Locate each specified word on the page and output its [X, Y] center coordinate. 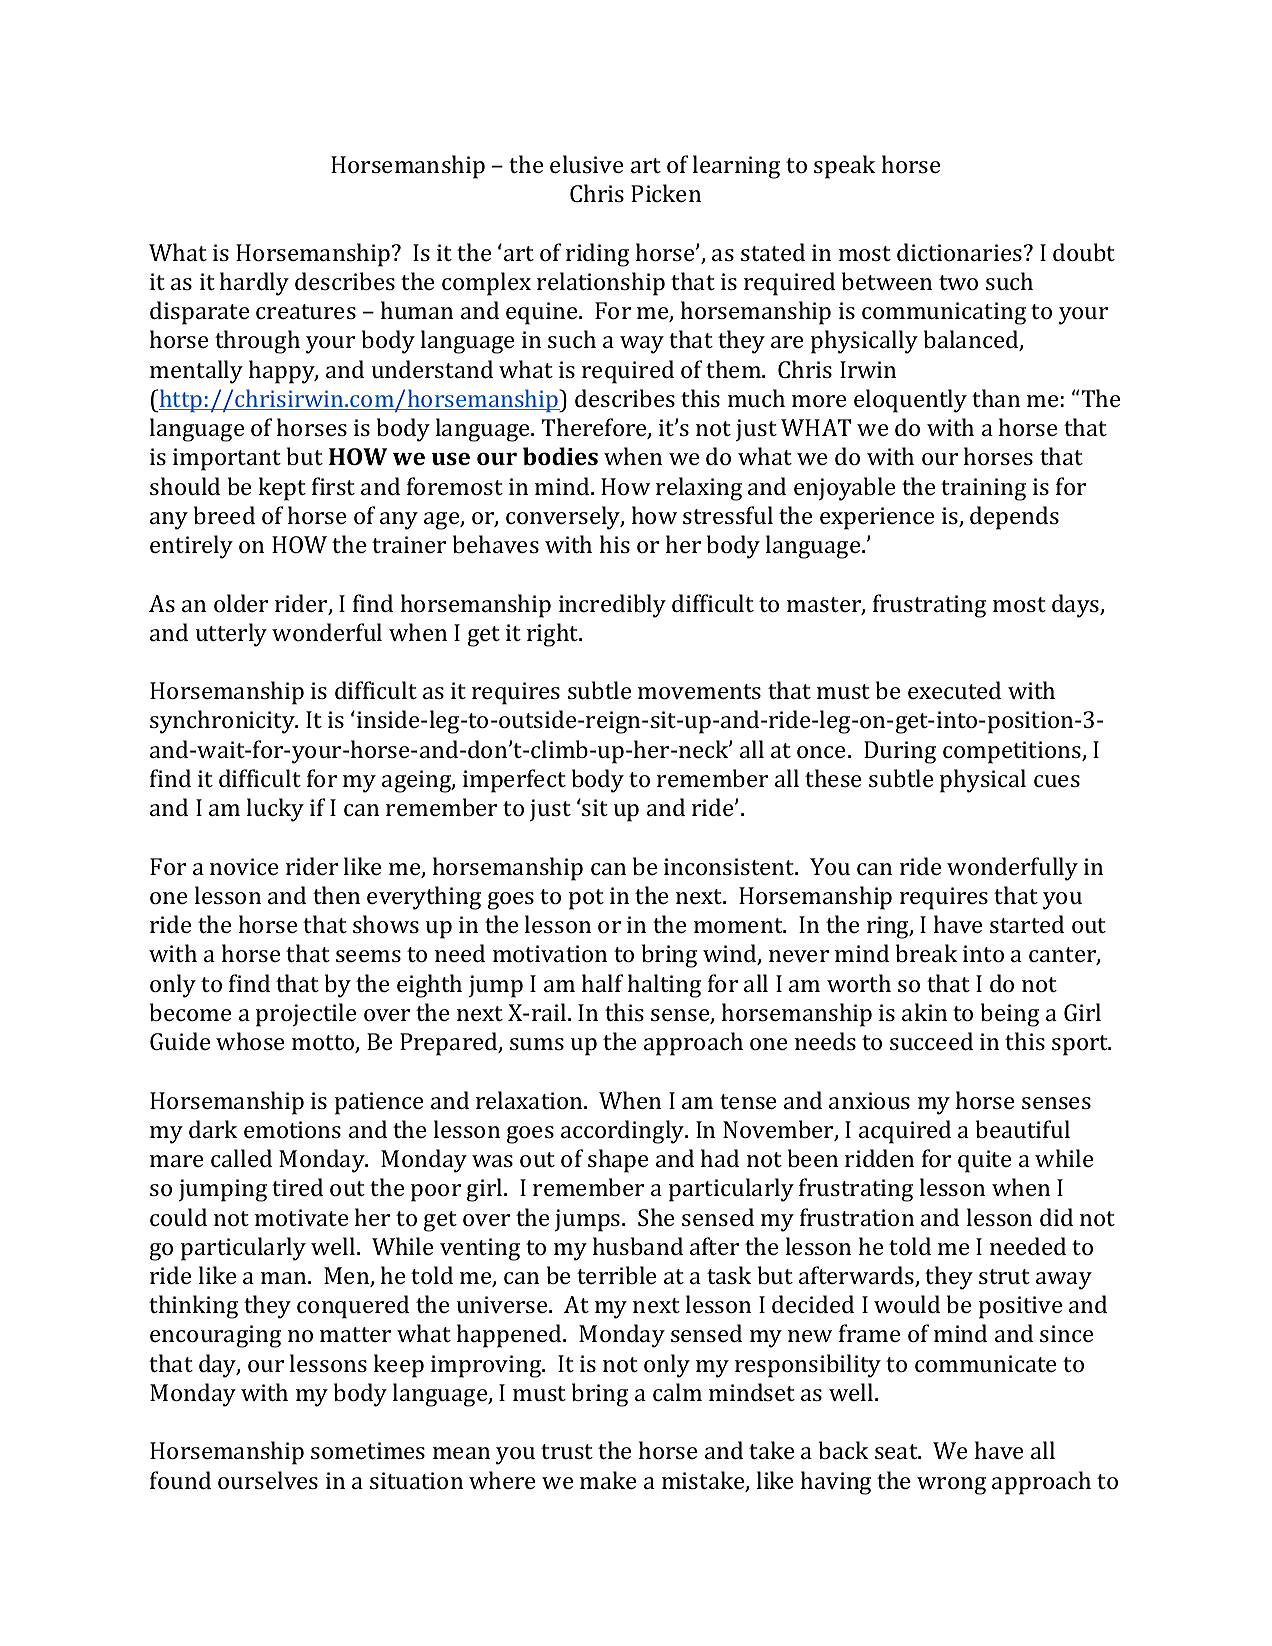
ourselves [268, 1480]
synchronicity [223, 722]
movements [699, 691]
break [926, 953]
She [656, 1217]
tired [297, 1187]
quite [984, 1161]
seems [368, 956]
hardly [254, 284]
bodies [560, 456]
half [602, 983]
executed [954, 690]
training [983, 489]
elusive [586, 164]
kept [282, 489]
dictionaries [959, 252]
